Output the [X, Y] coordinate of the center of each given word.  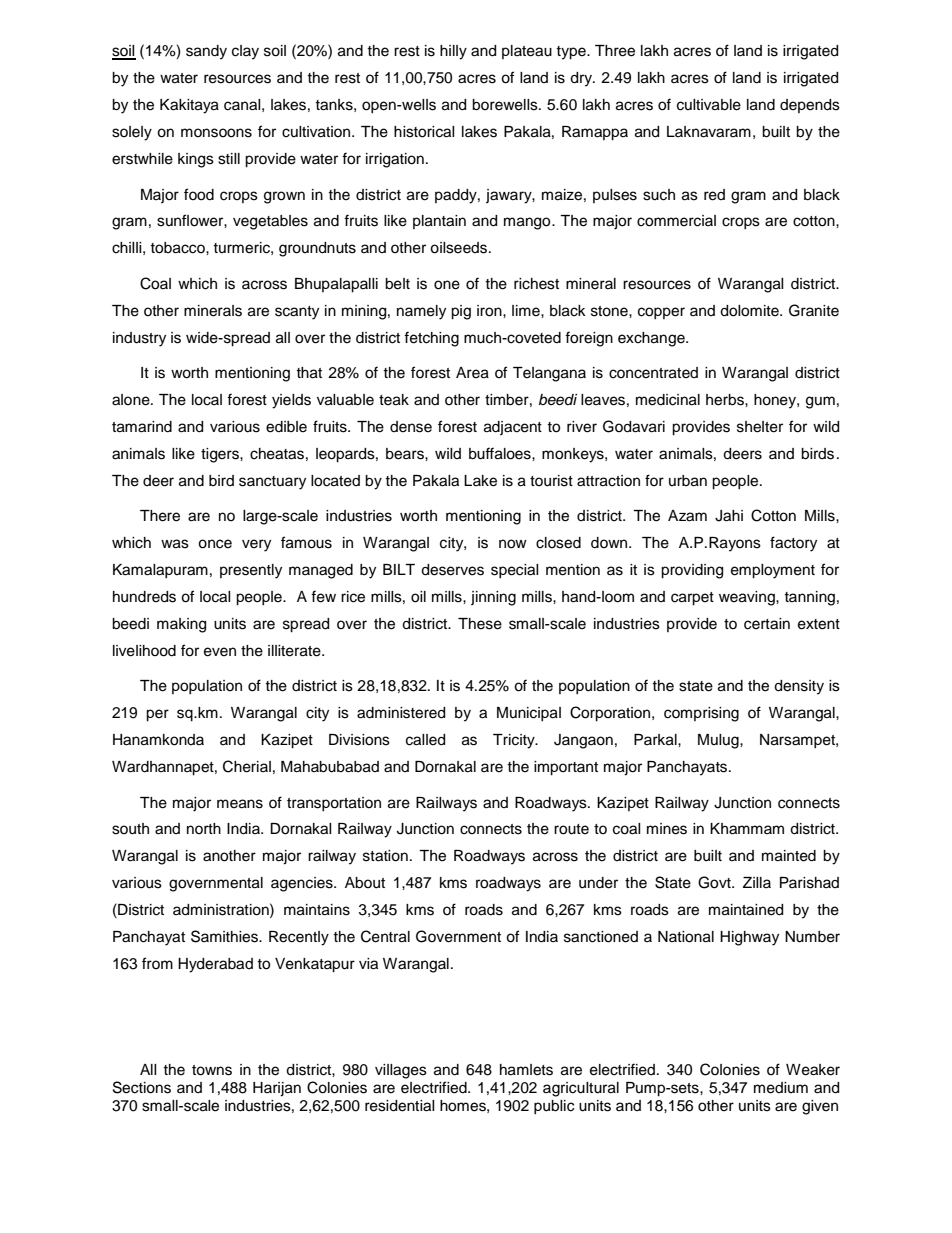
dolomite [750, 311]
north [204, 828]
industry [139, 339]
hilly [453, 52]
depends [810, 106]
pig [461, 312]
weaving [748, 598]
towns [212, 1070]
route [571, 829]
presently [251, 571]
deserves [452, 570]
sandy [206, 52]
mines [667, 829]
